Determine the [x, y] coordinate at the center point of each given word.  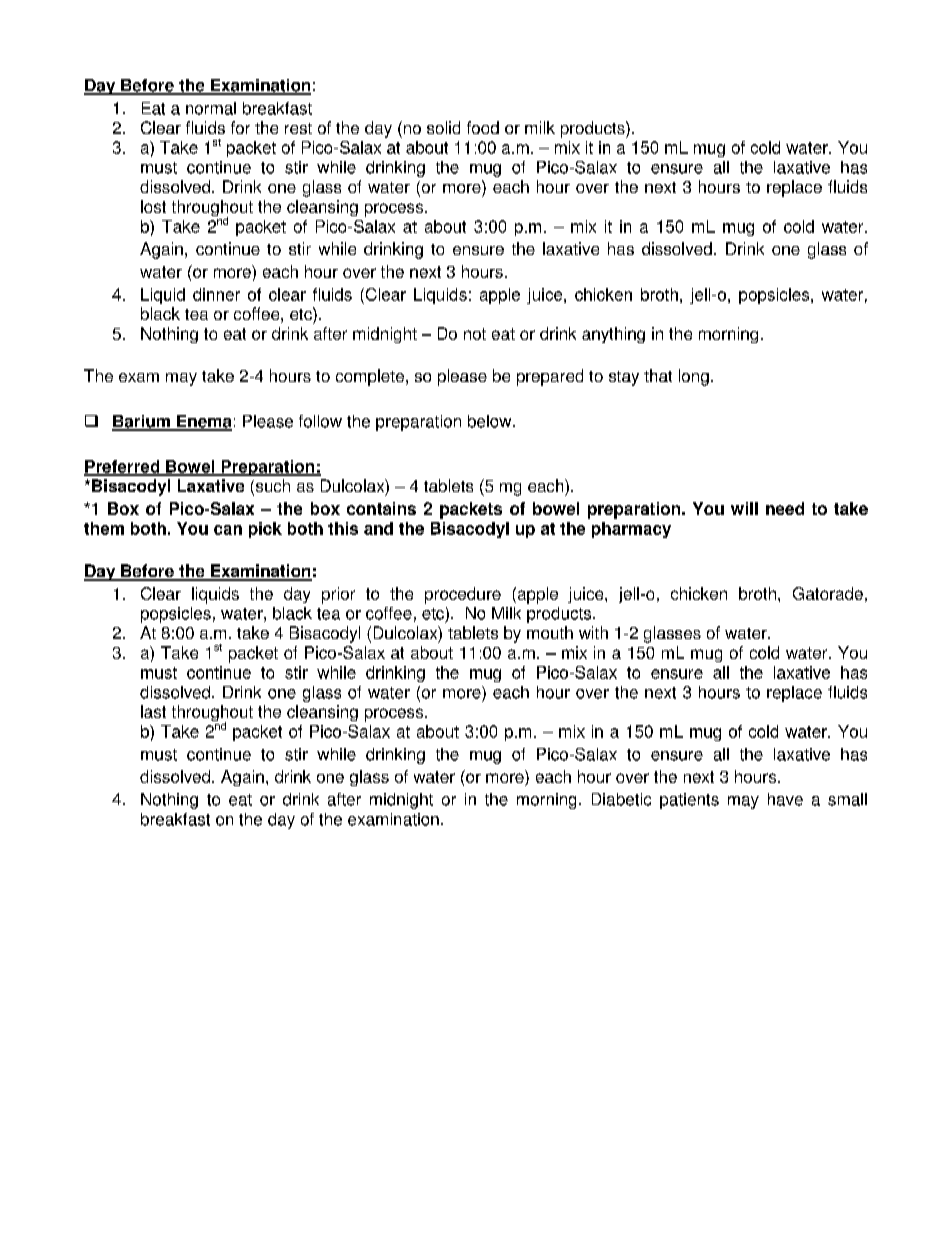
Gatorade [828, 593]
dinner [216, 294]
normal [211, 108]
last [153, 711]
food [483, 127]
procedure [463, 595]
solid [443, 127]
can [228, 530]
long [694, 377]
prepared [550, 377]
